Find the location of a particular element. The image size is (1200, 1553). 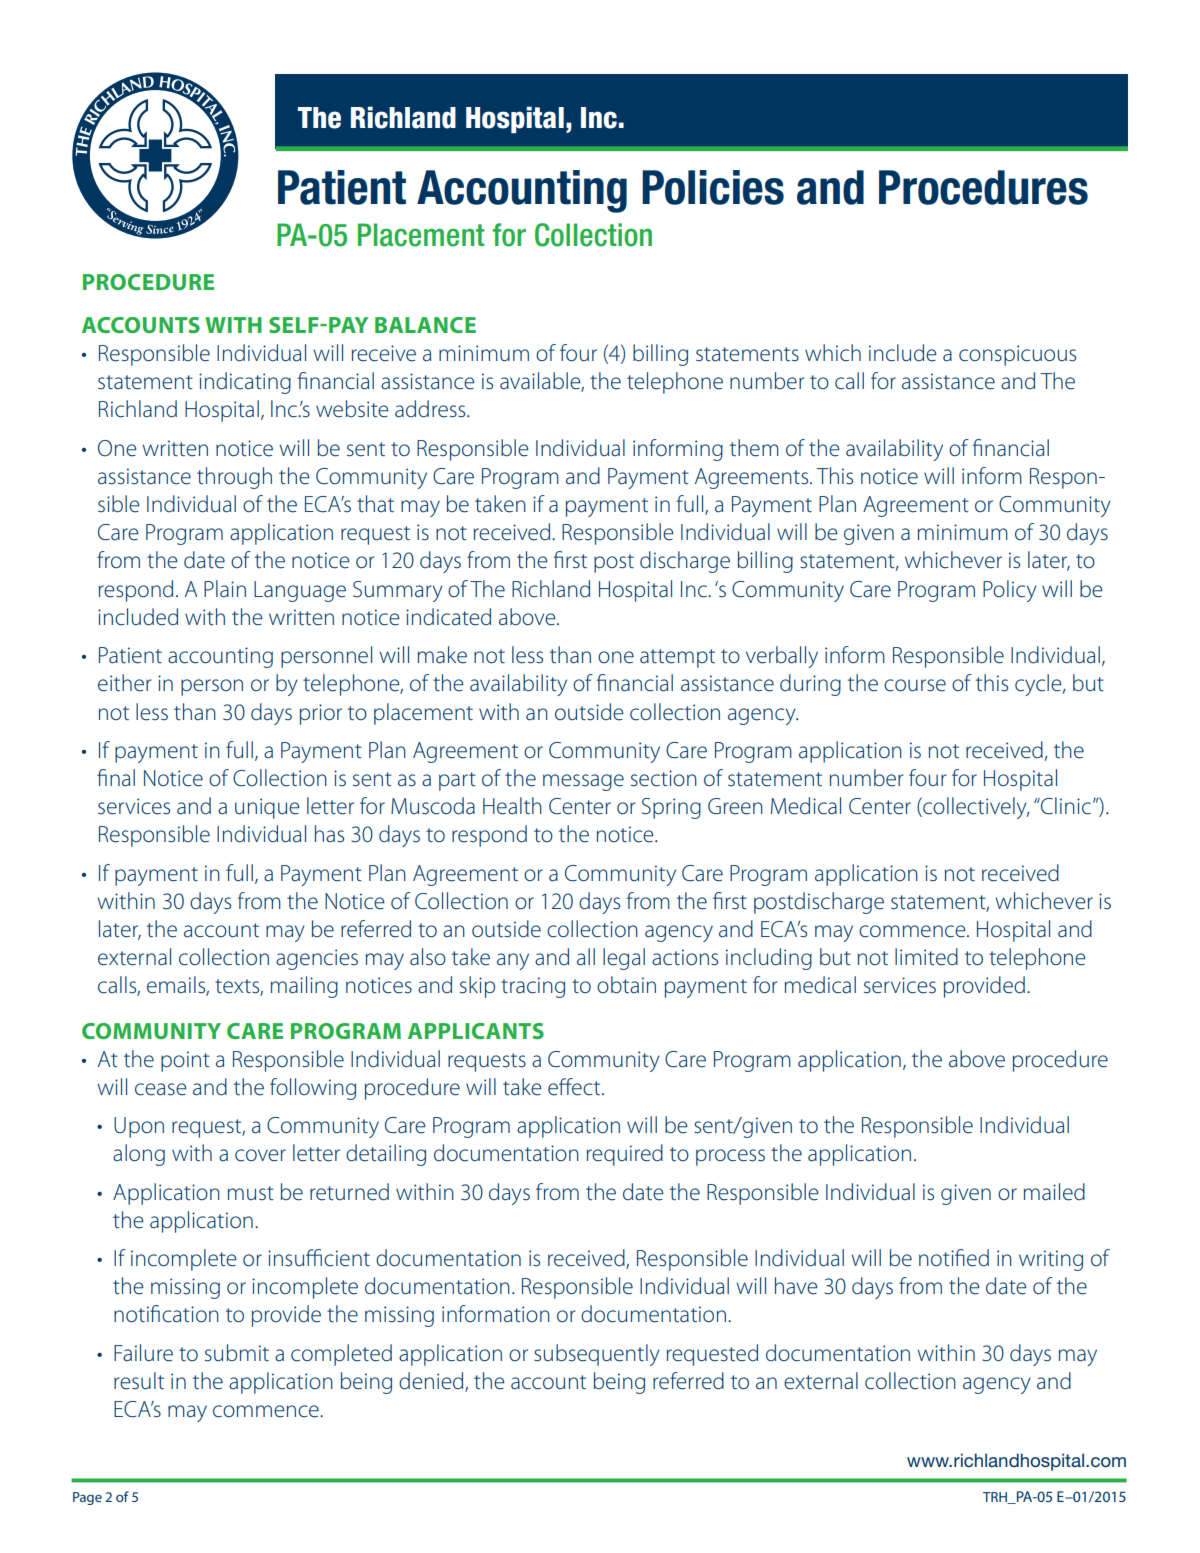

mailed is located at coordinates (1054, 1192).
